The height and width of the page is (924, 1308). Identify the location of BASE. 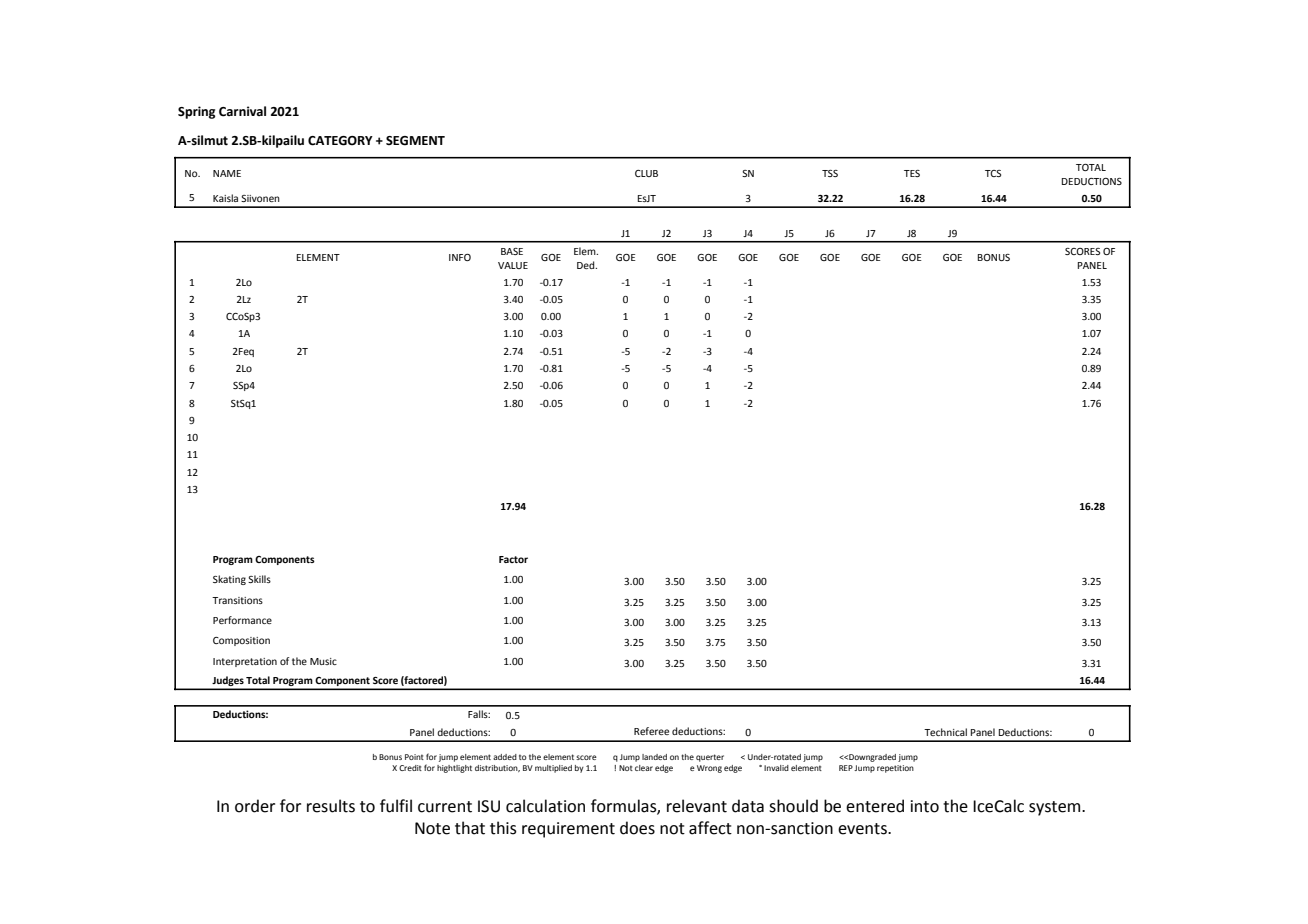
(512, 251).
